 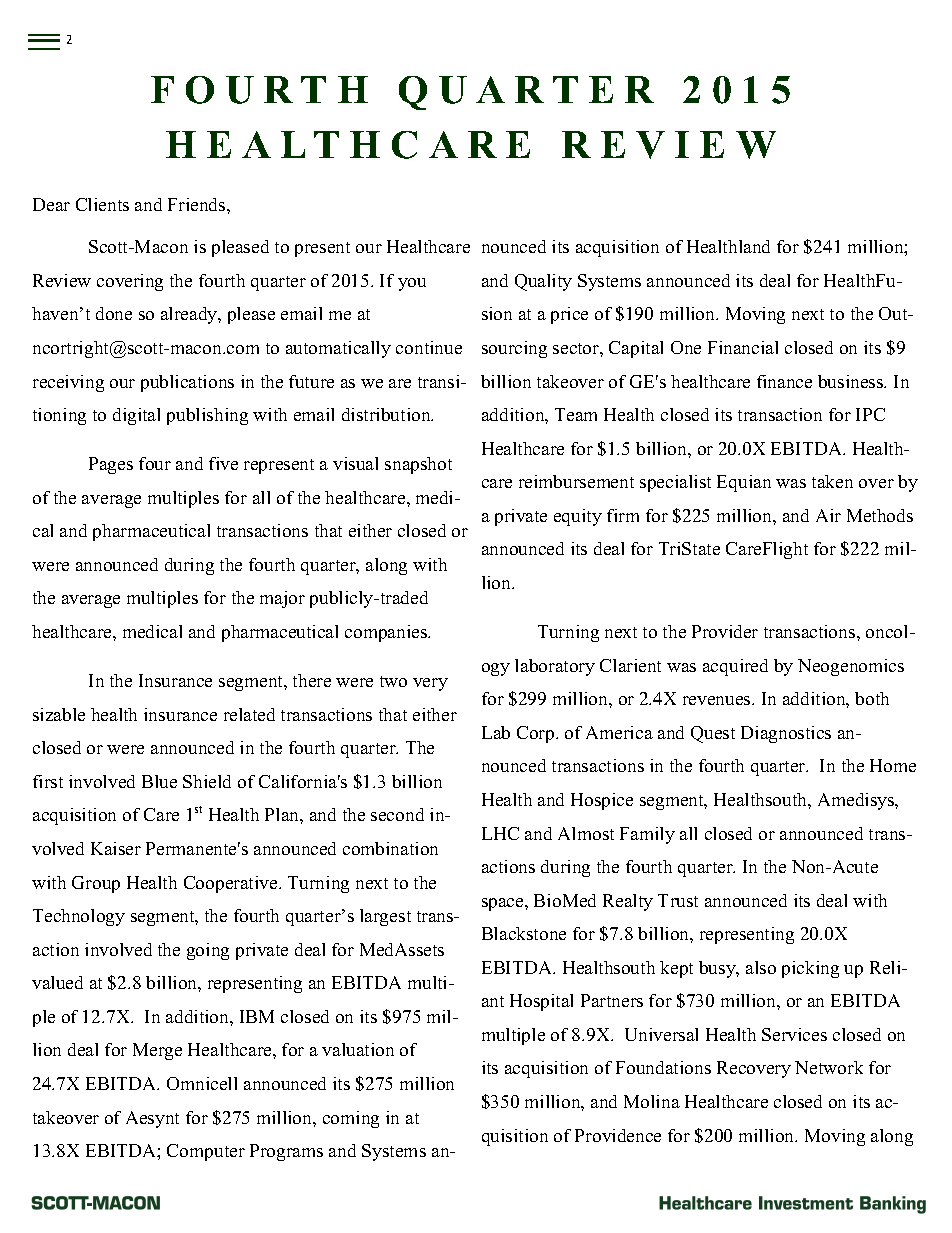 I want to click on Clients, so click(x=102, y=204).
